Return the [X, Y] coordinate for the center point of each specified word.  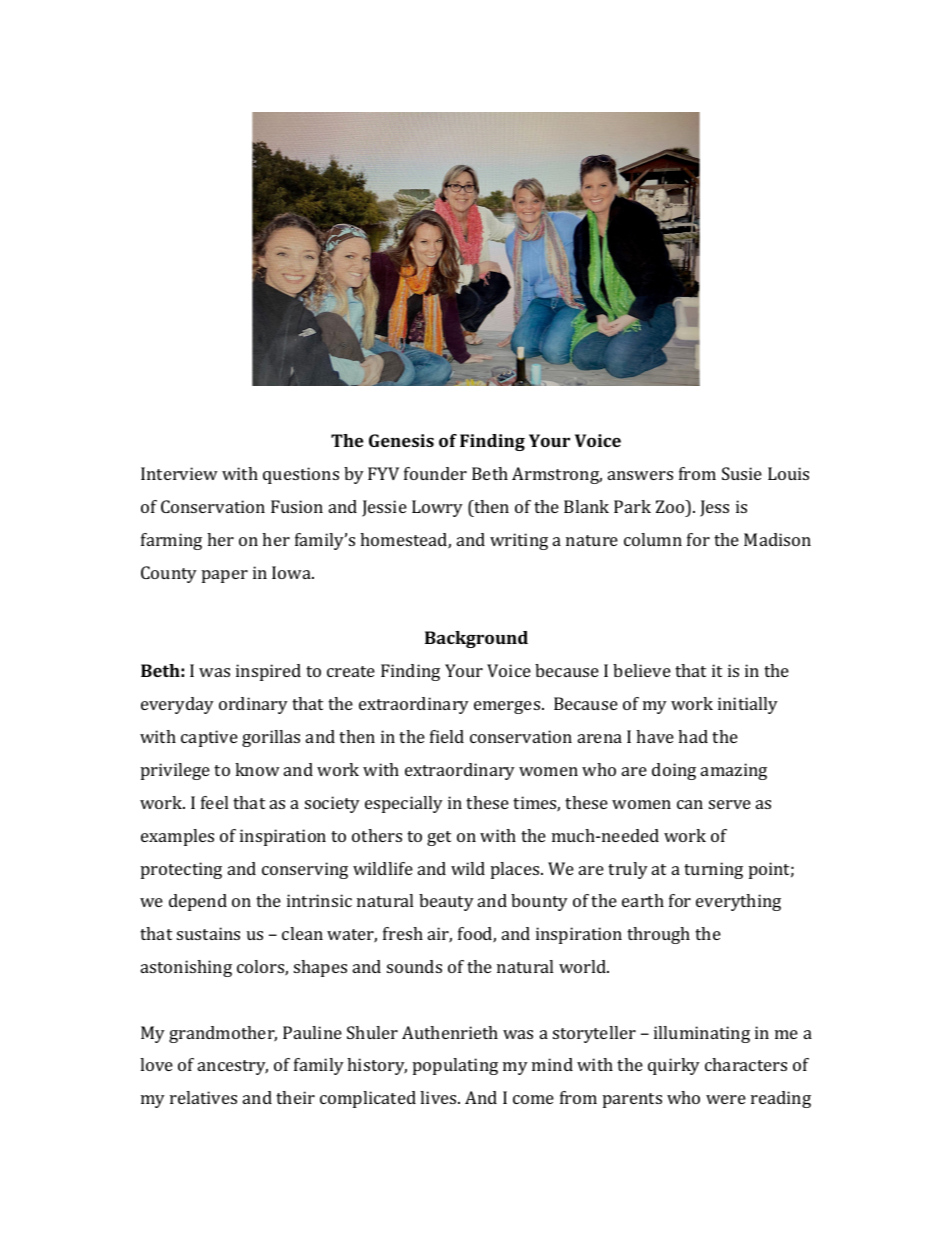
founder [435, 473]
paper [225, 576]
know [257, 769]
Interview [179, 473]
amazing [734, 771]
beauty [446, 902]
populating [455, 1066]
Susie [742, 473]
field [447, 736]
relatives [203, 1097]
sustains [208, 933]
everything [738, 902]
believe [642, 670]
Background [476, 639]
